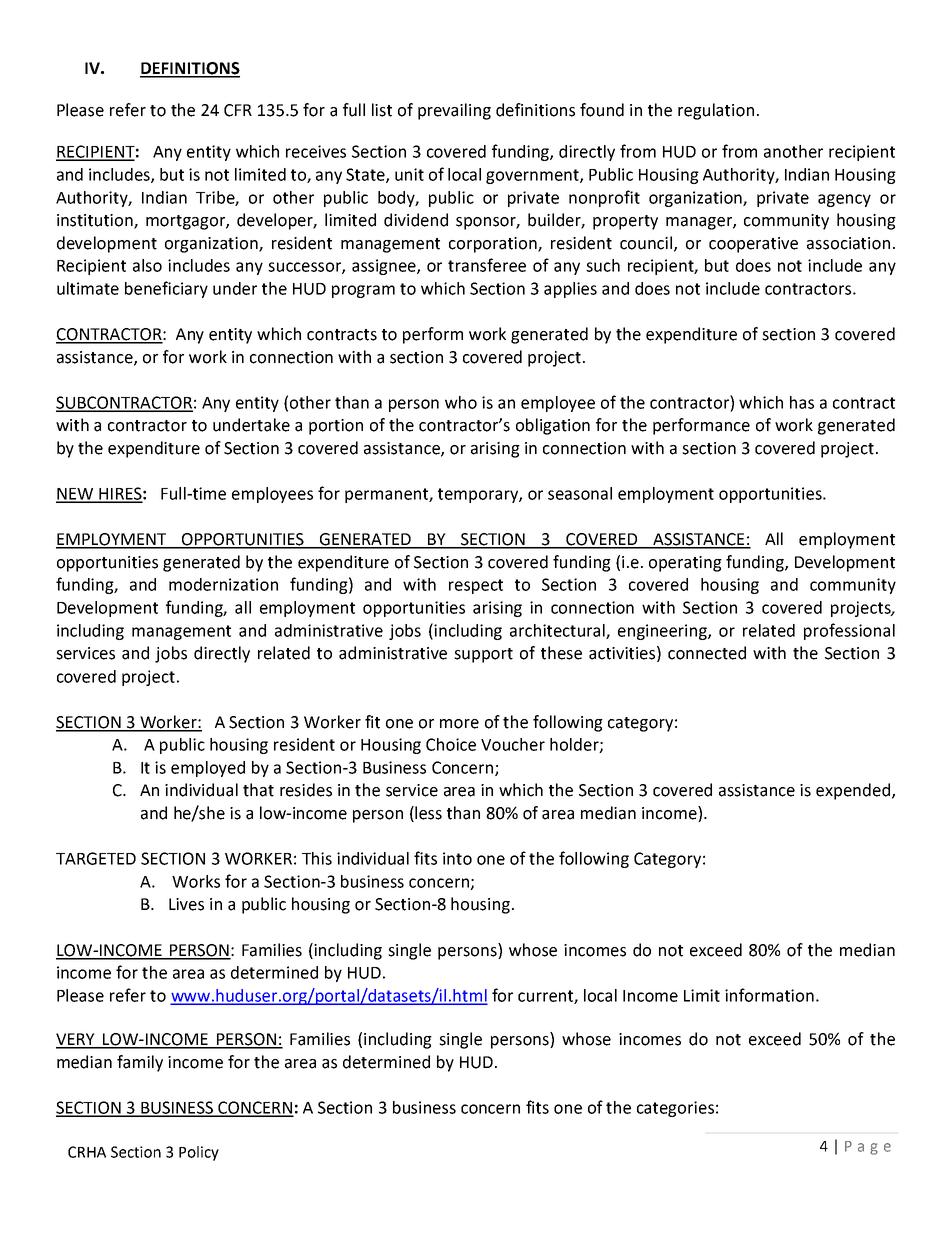 This page has height=1233, width=952. Describe the element at coordinates (553, 426) in the page. I see `obligation` at that location.
